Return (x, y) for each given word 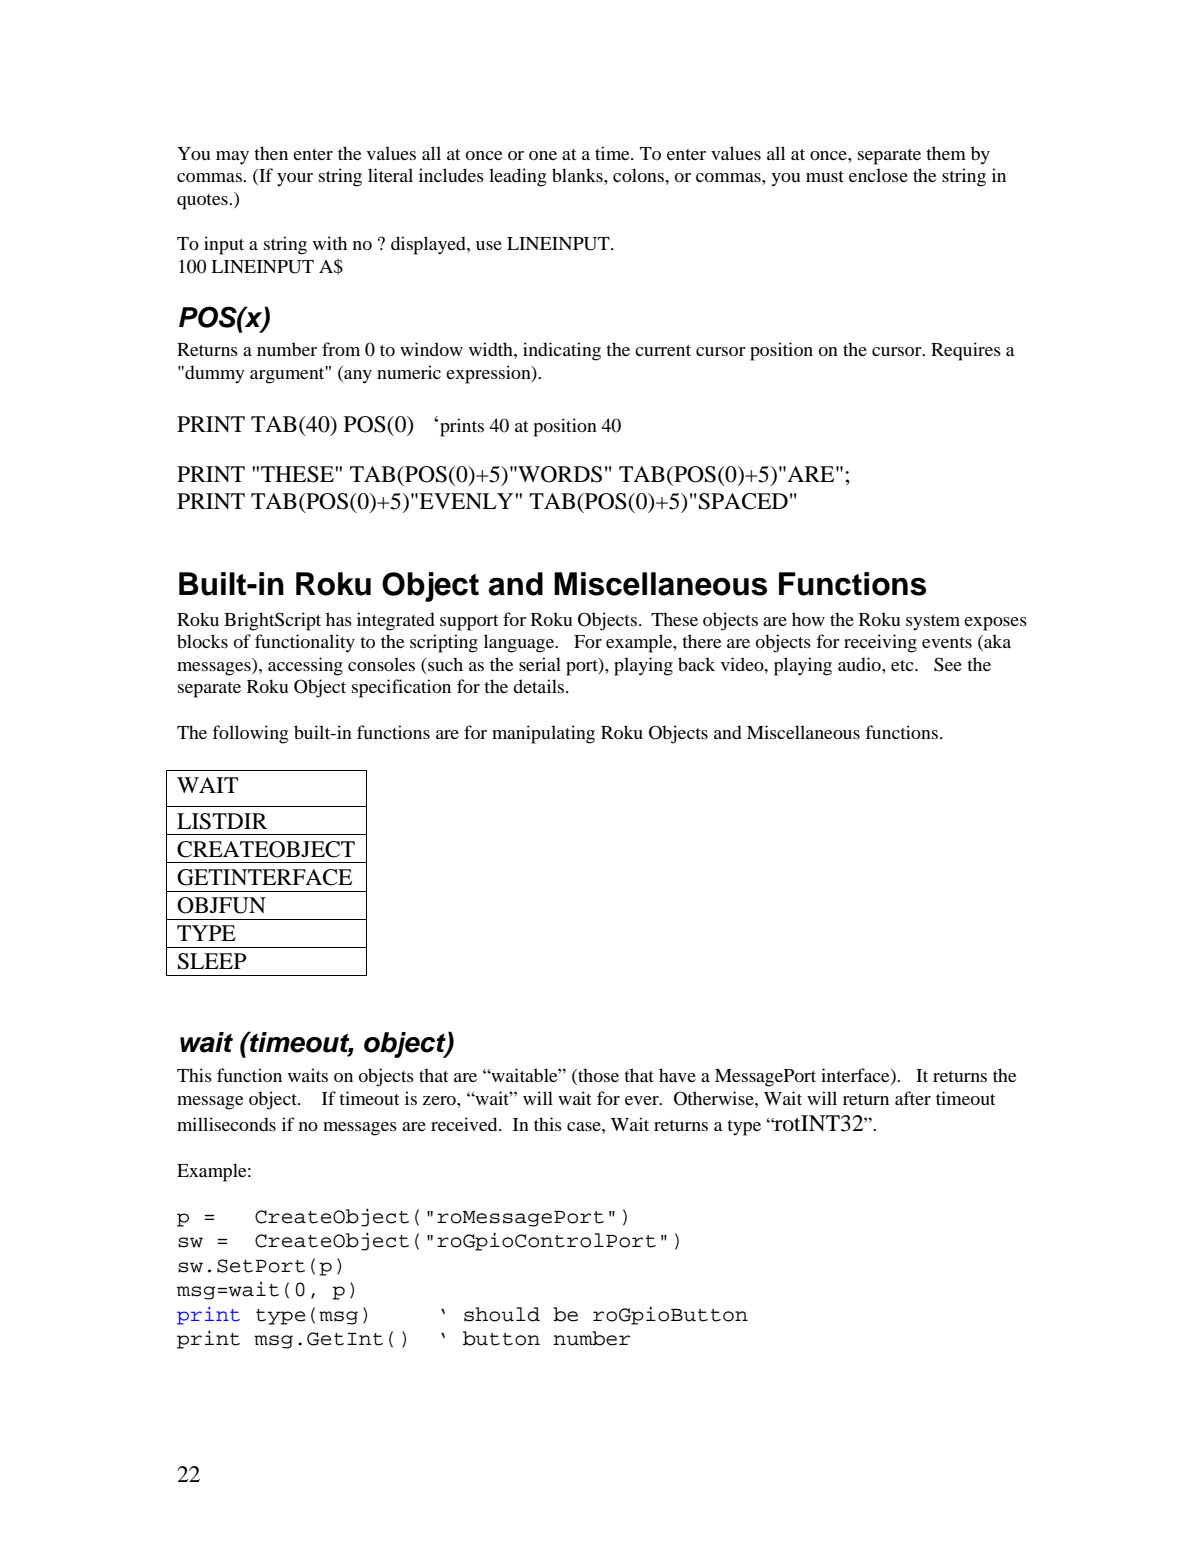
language (520, 643)
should (502, 1314)
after (913, 1098)
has (339, 619)
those (597, 1076)
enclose (878, 175)
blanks (578, 175)
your (295, 180)
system (933, 623)
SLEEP (212, 961)
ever (643, 1100)
